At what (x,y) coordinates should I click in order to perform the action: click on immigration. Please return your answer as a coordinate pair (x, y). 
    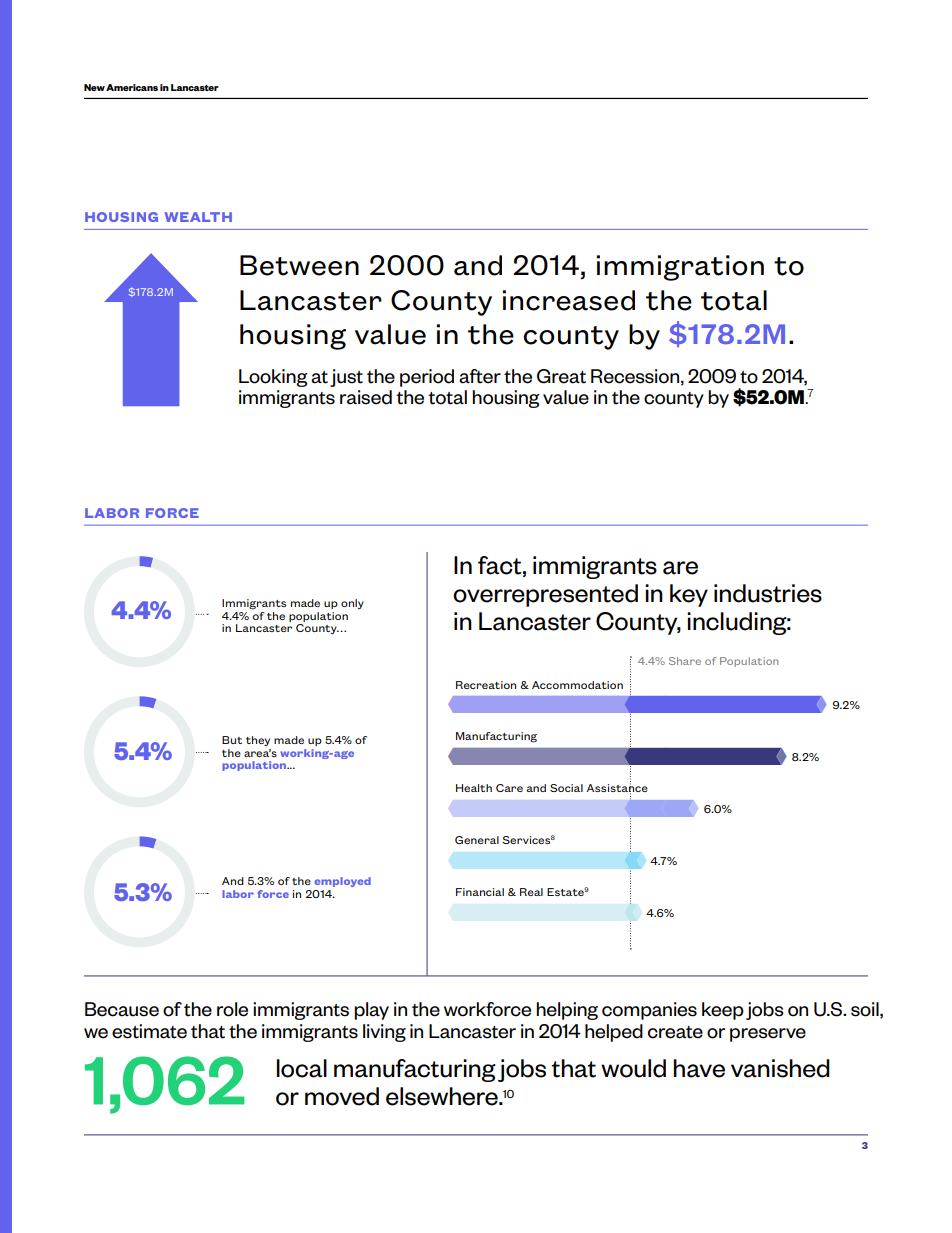
    Looking at the image, I should click on (680, 268).
